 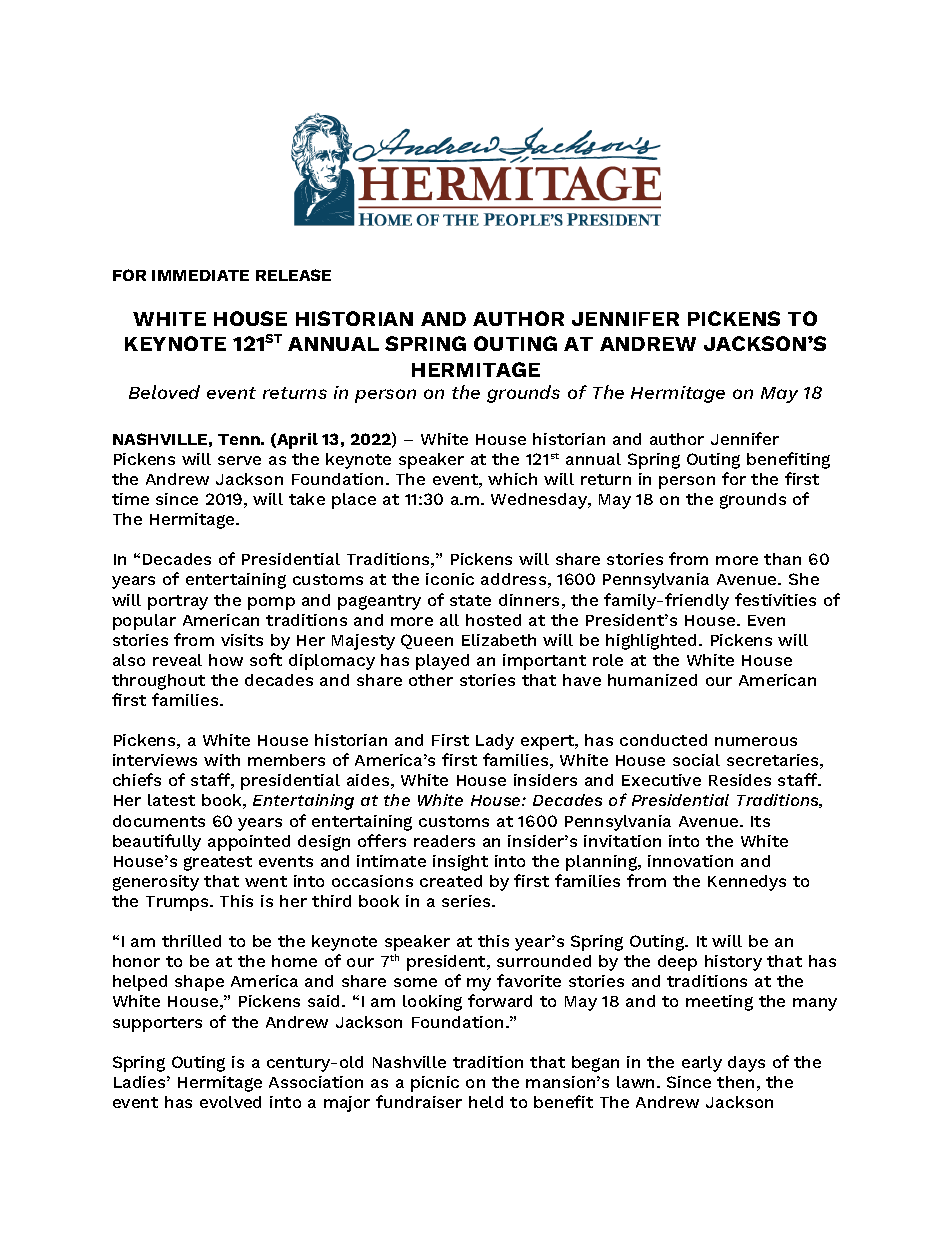 What do you see at coordinates (200, 275) in the screenshot?
I see `IMMEDIATE` at bounding box center [200, 275].
